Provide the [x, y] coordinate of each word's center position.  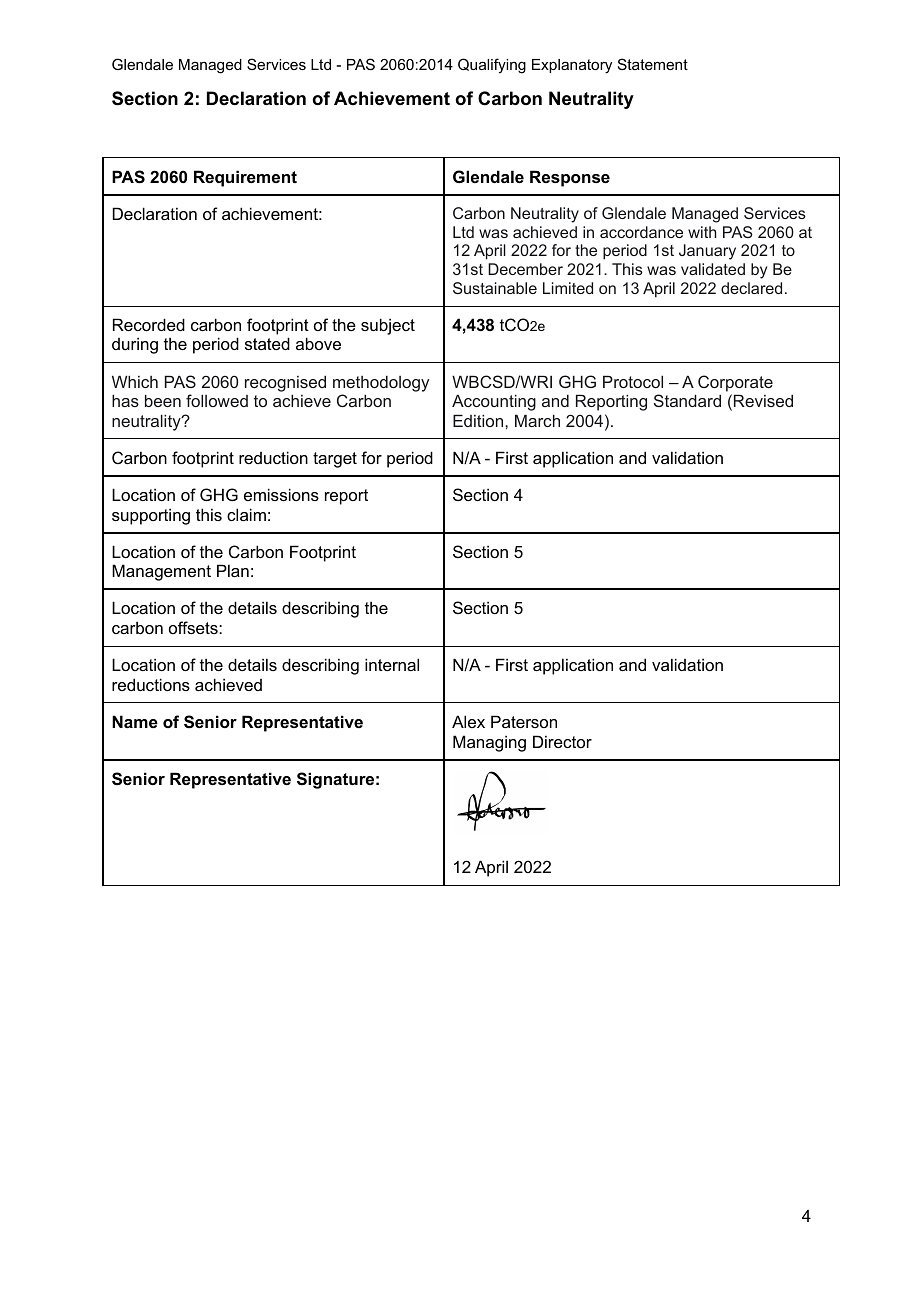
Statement [653, 64]
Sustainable [495, 288]
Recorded [149, 324]
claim [246, 514]
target [335, 460]
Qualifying [492, 66]
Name [135, 721]
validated [713, 269]
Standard [687, 400]
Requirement [245, 178]
